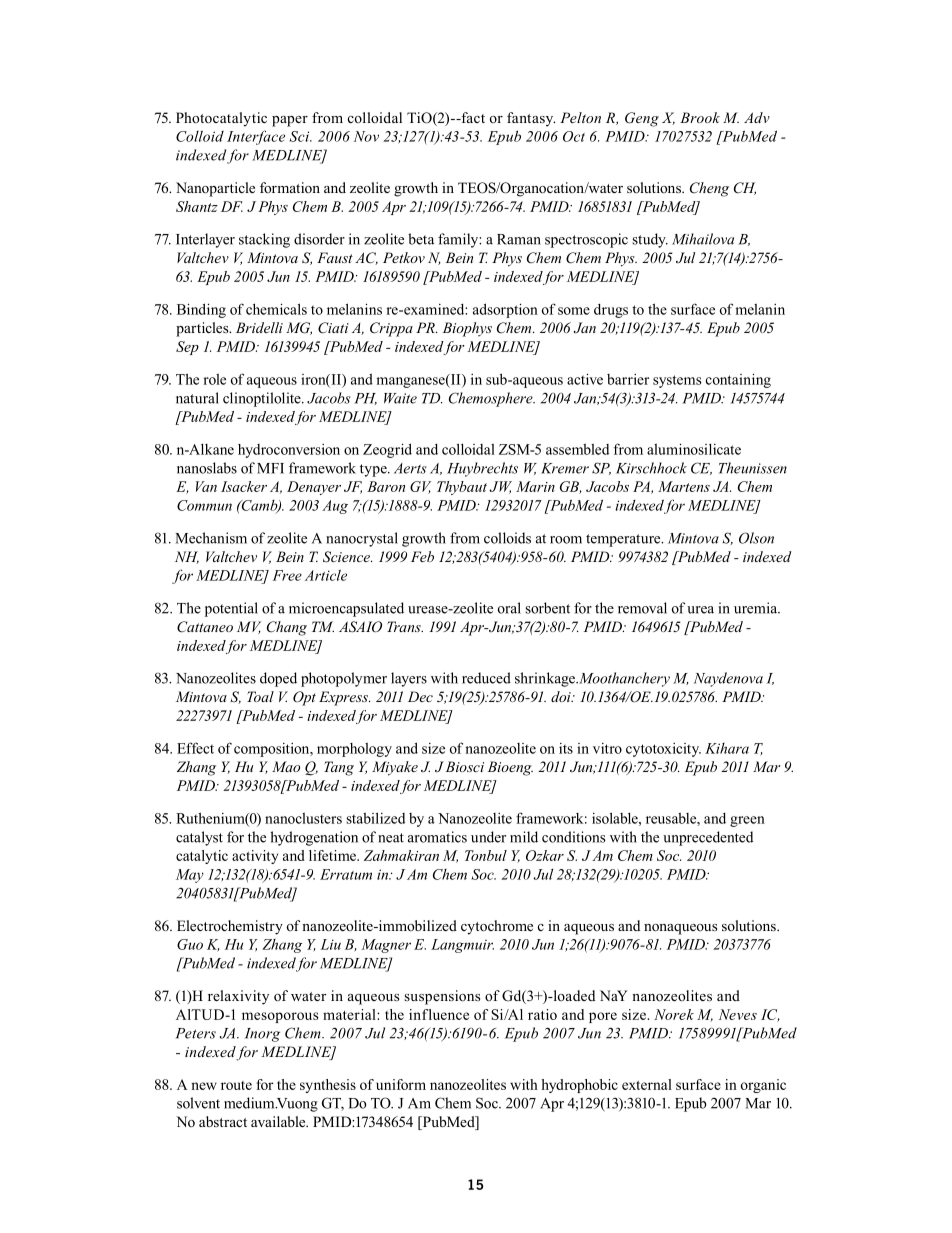 The image size is (952, 1233). I want to click on doped, so click(278, 679).
